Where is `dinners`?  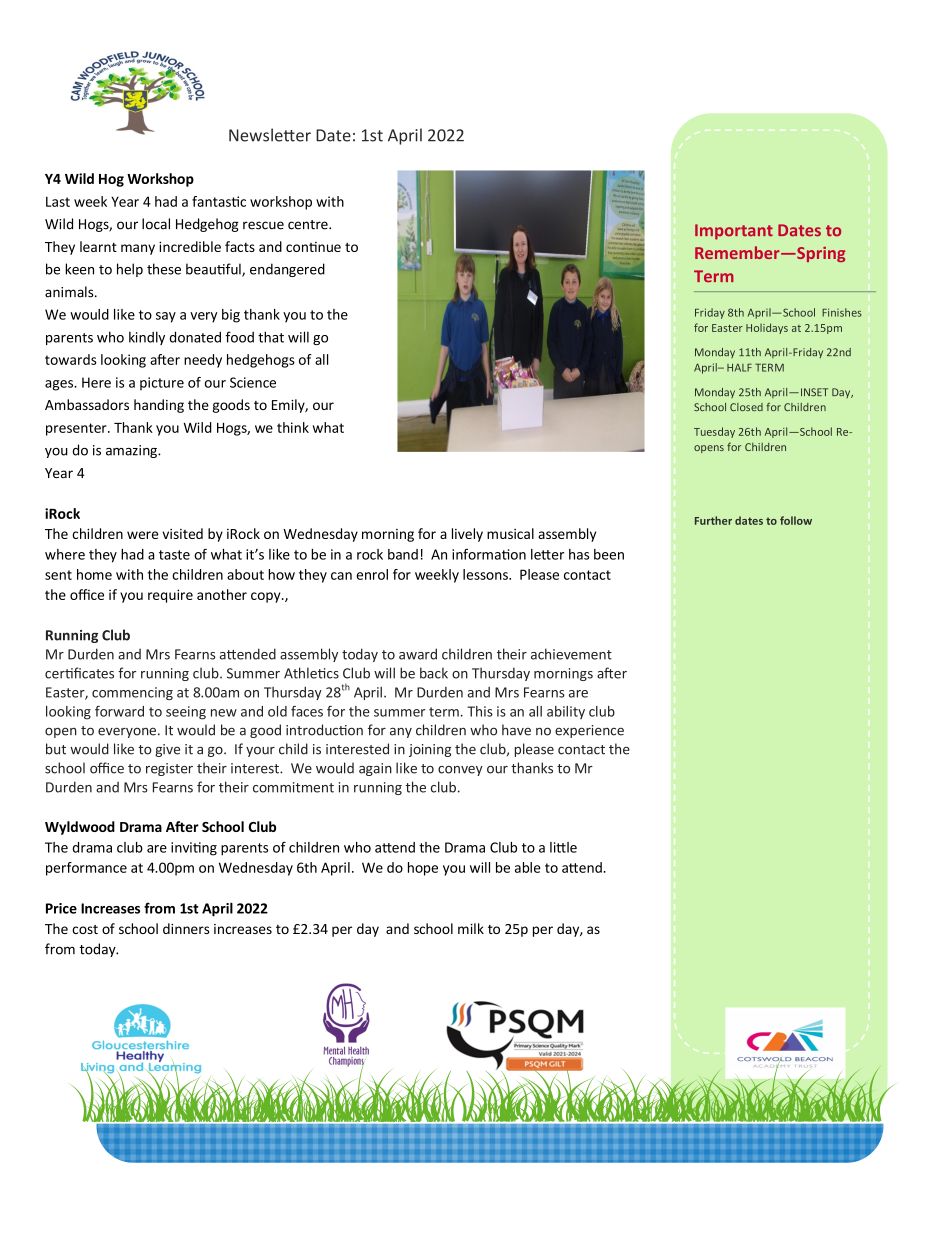
dinners is located at coordinates (186, 928).
